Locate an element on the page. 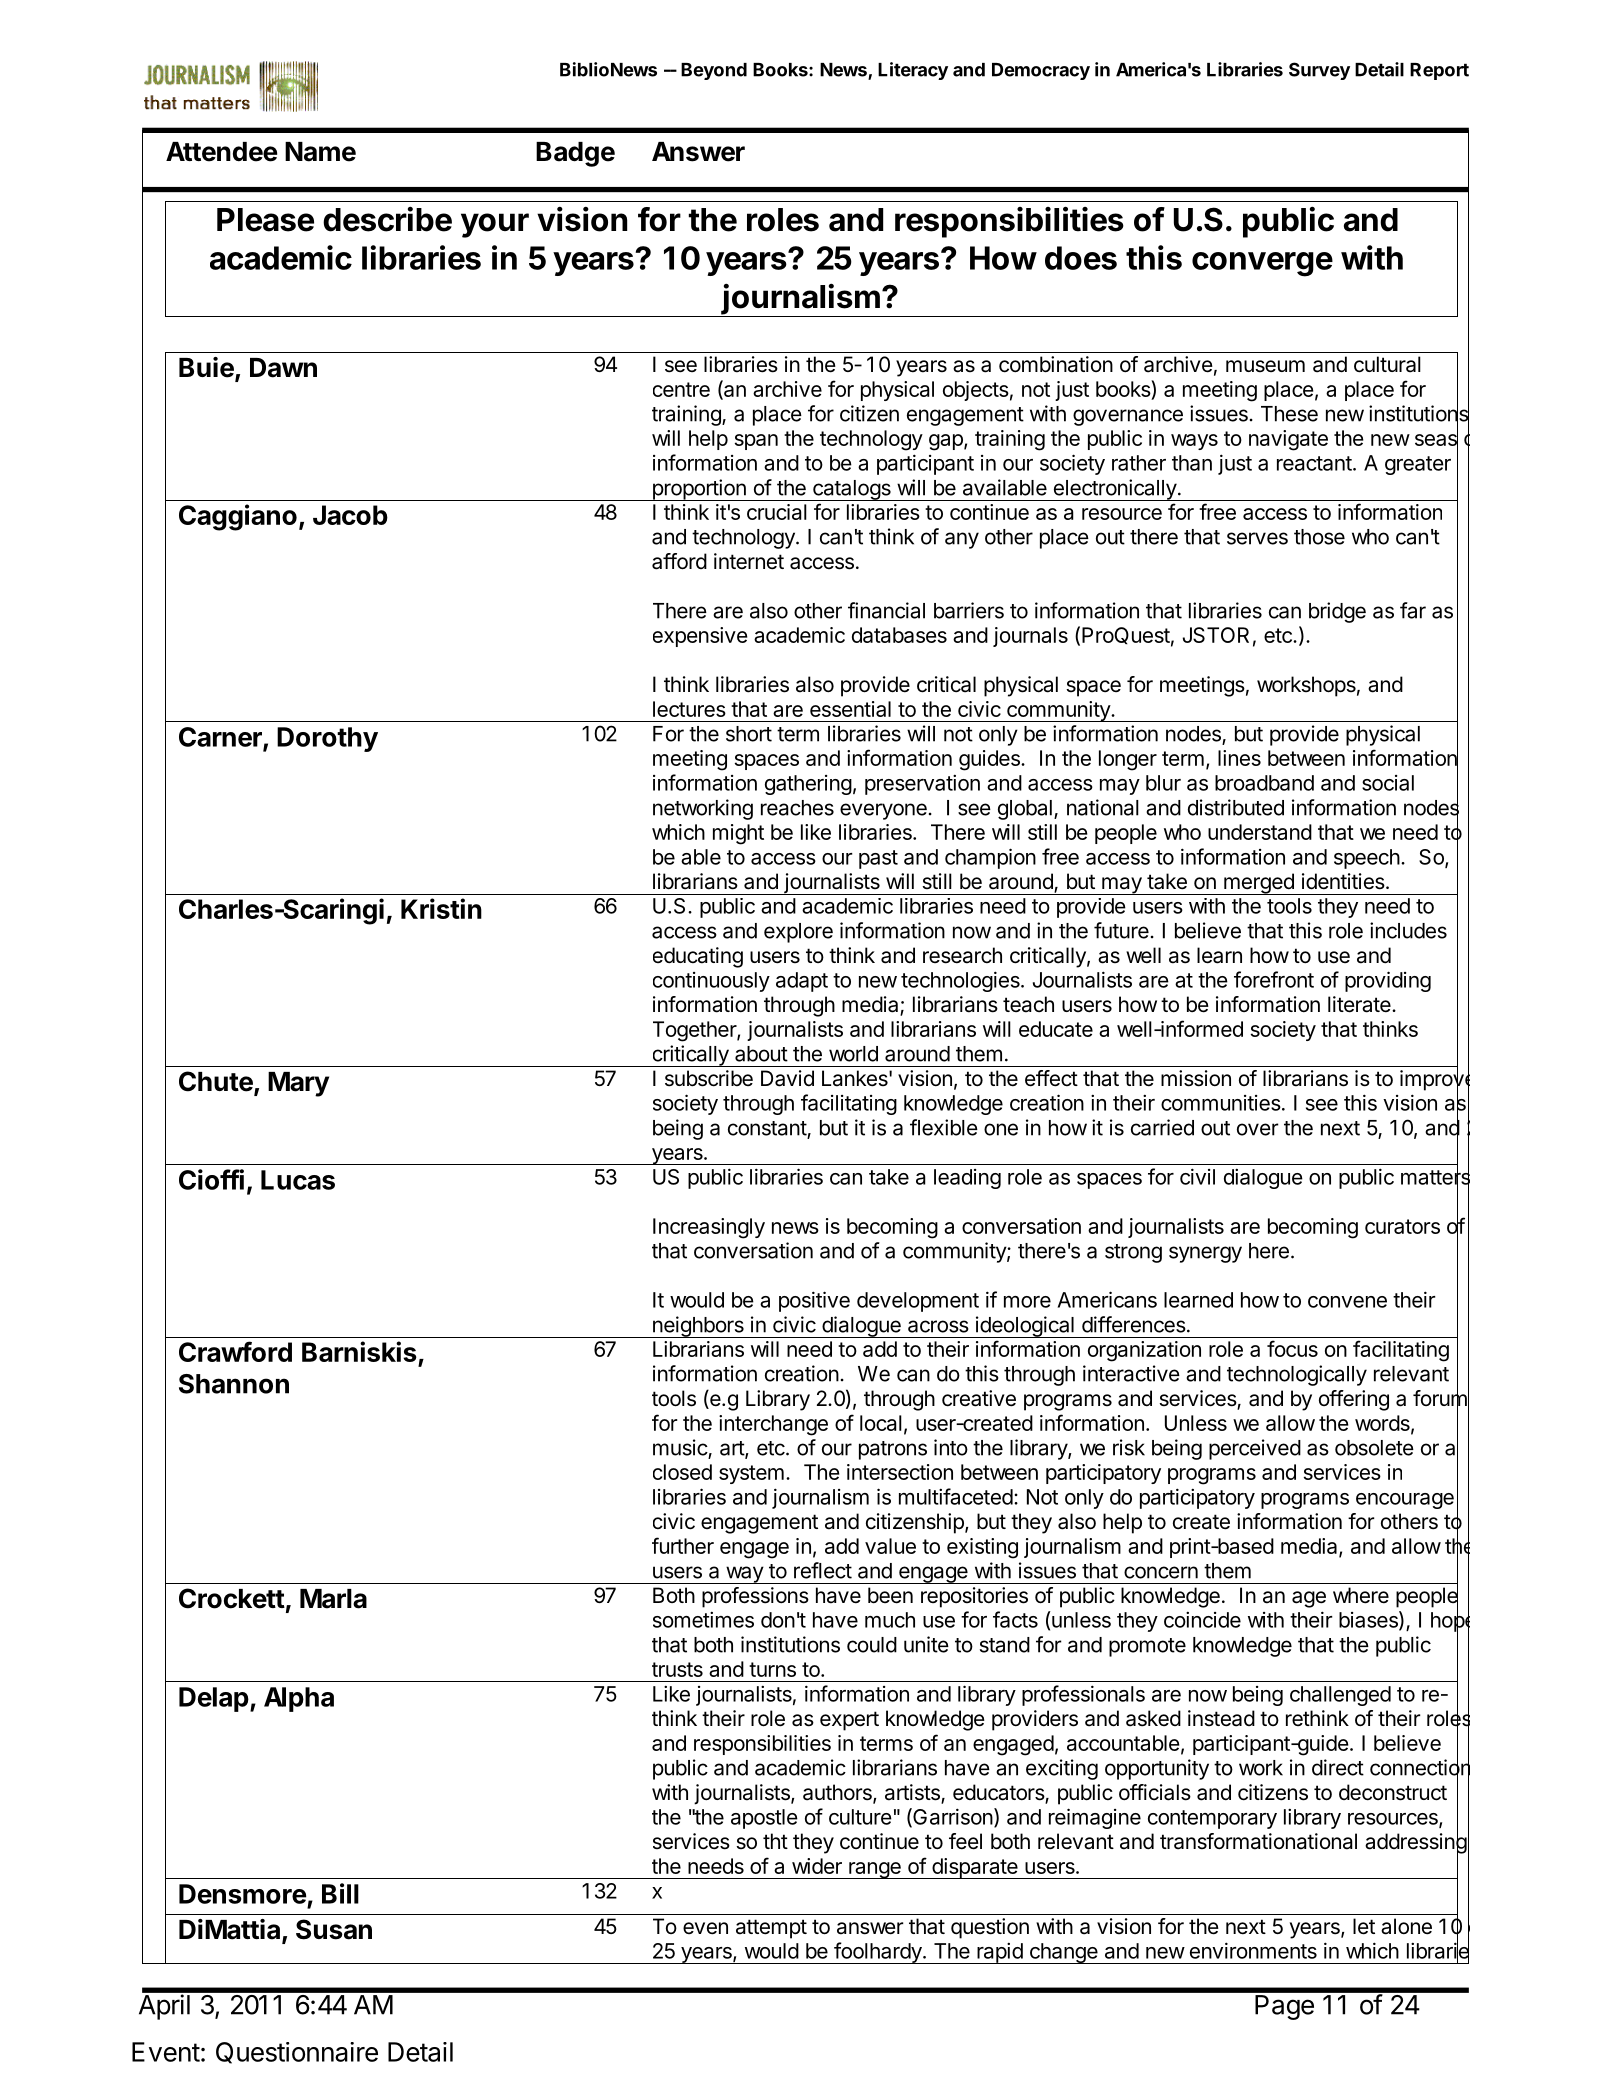  Survey is located at coordinates (1319, 71).
